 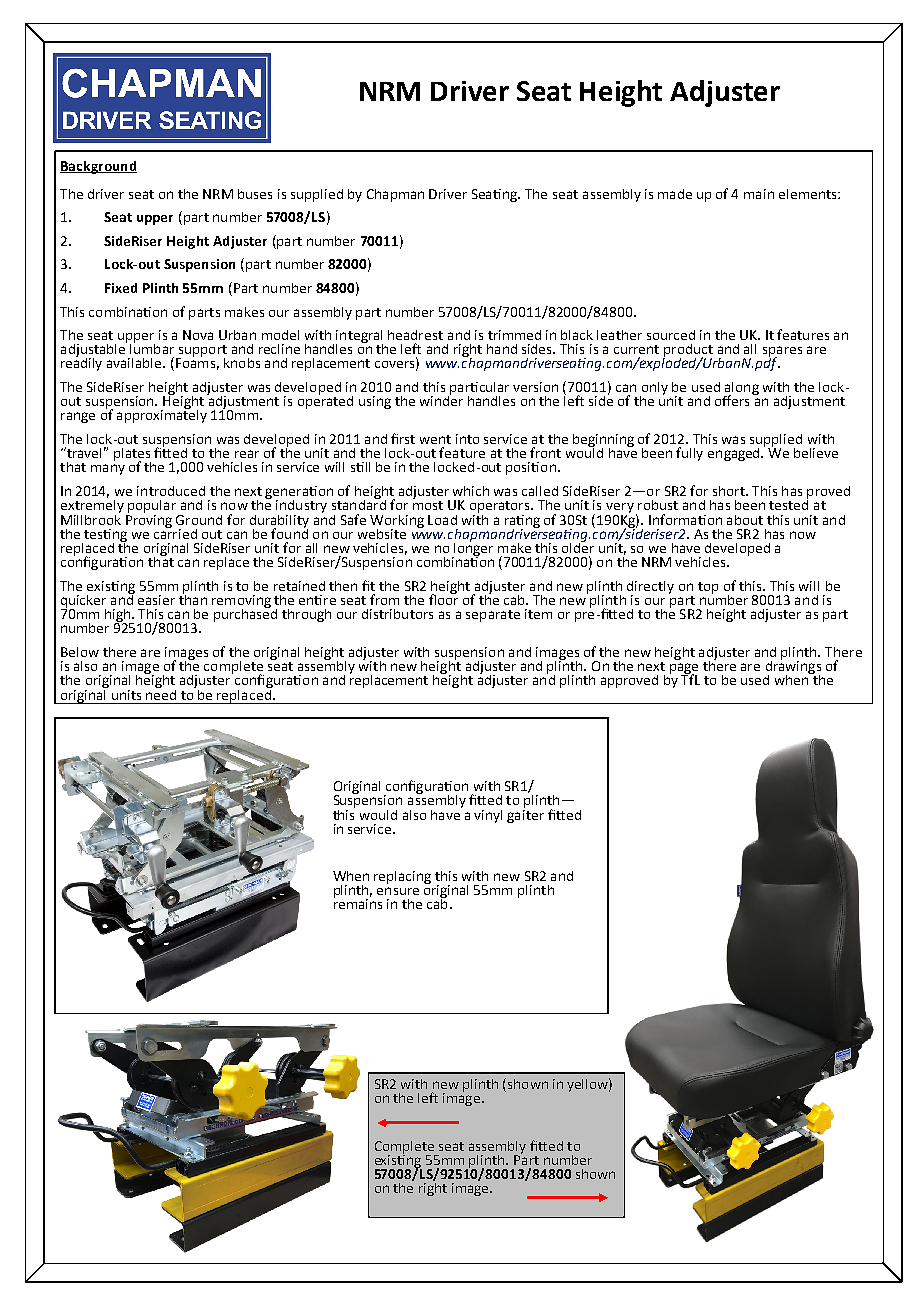 I want to click on ensure, so click(x=398, y=891).
